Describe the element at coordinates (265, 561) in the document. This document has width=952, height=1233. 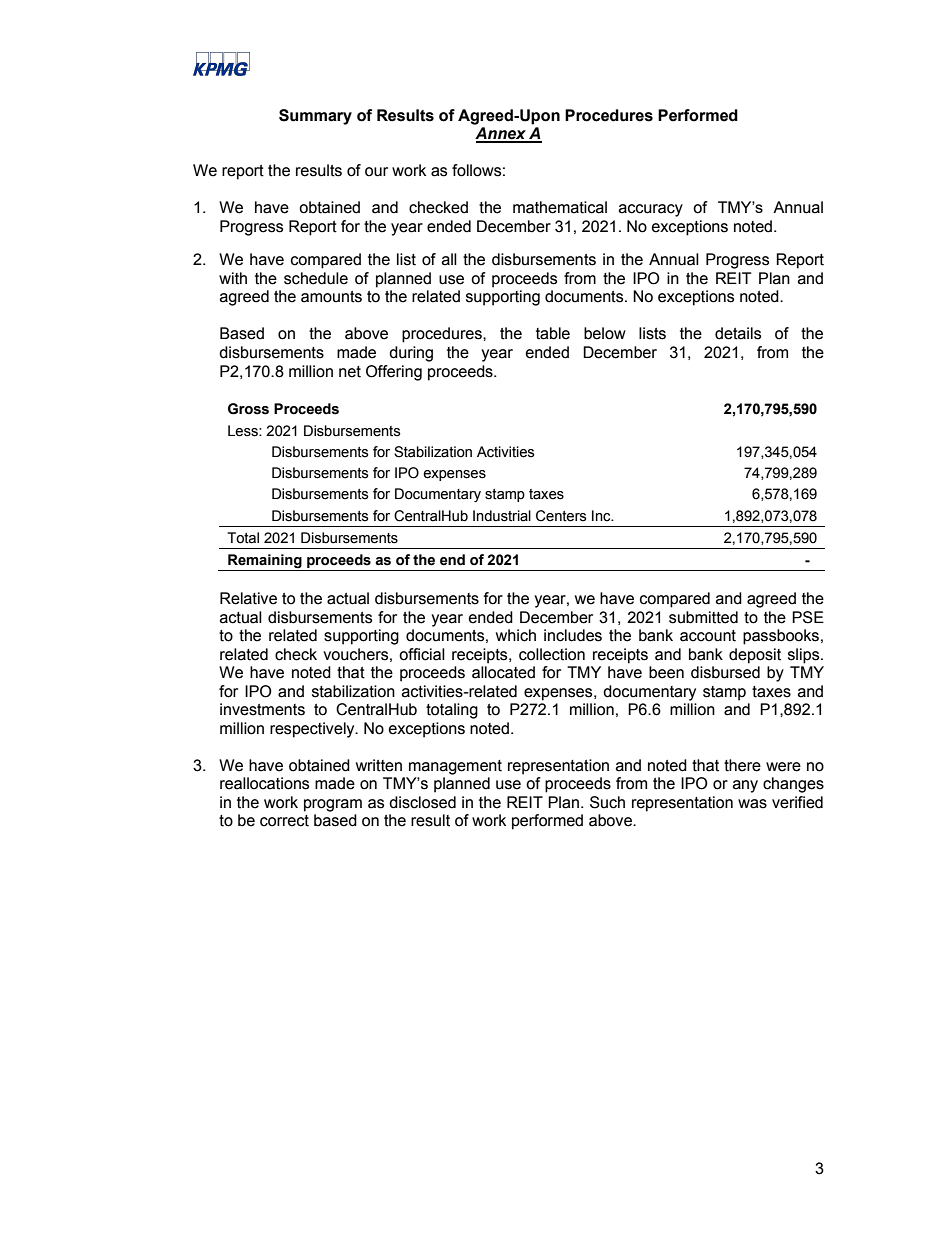
I see `Remaining` at that location.
